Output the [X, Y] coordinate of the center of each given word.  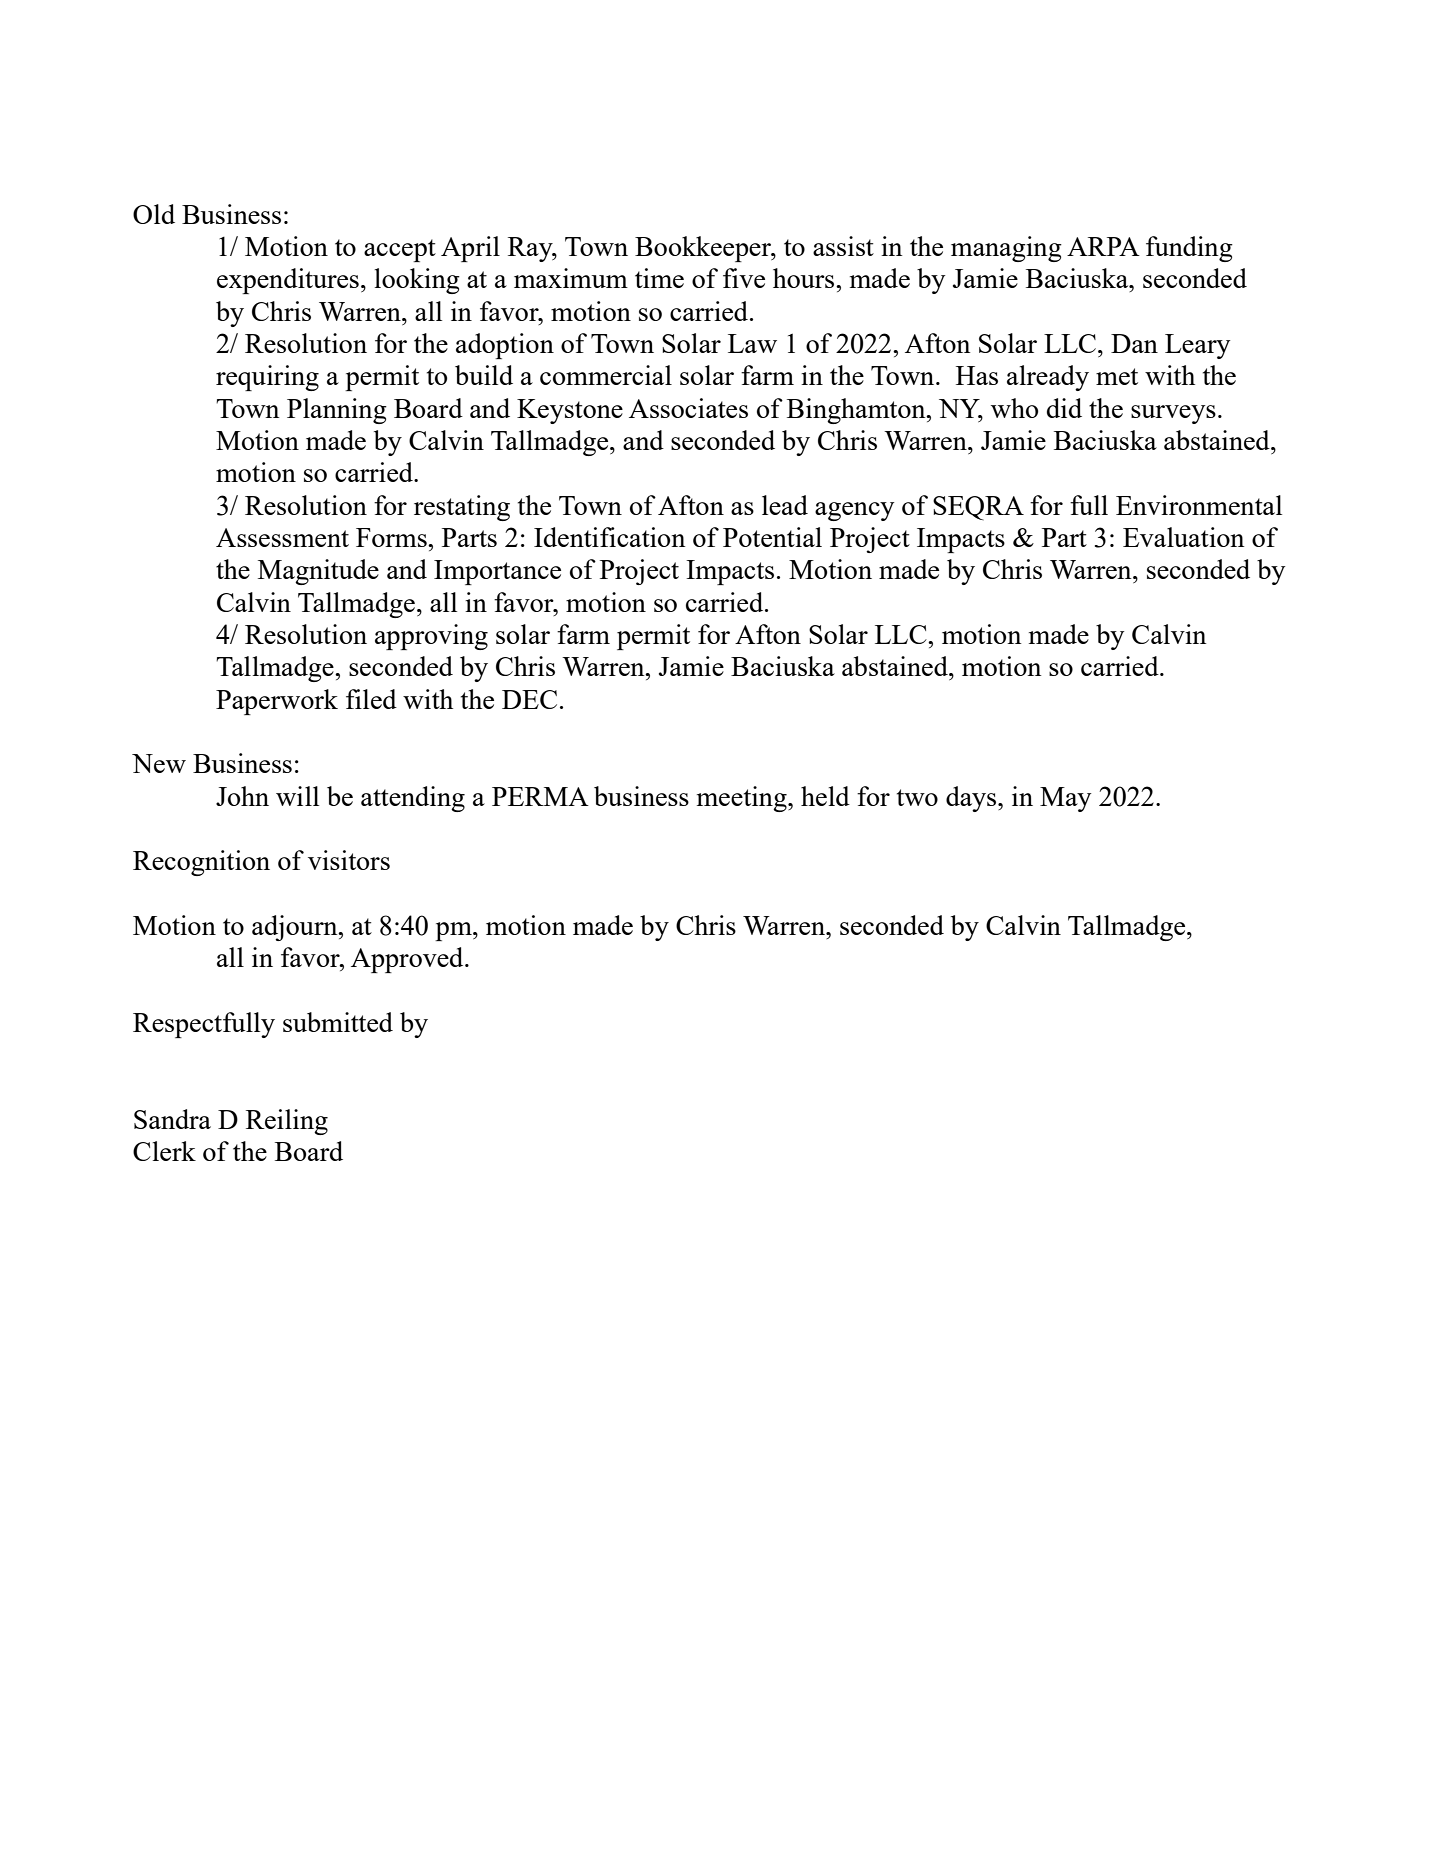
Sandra [172, 1119]
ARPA [1103, 246]
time [659, 278]
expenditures [288, 281]
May [1065, 799]
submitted [338, 1022]
